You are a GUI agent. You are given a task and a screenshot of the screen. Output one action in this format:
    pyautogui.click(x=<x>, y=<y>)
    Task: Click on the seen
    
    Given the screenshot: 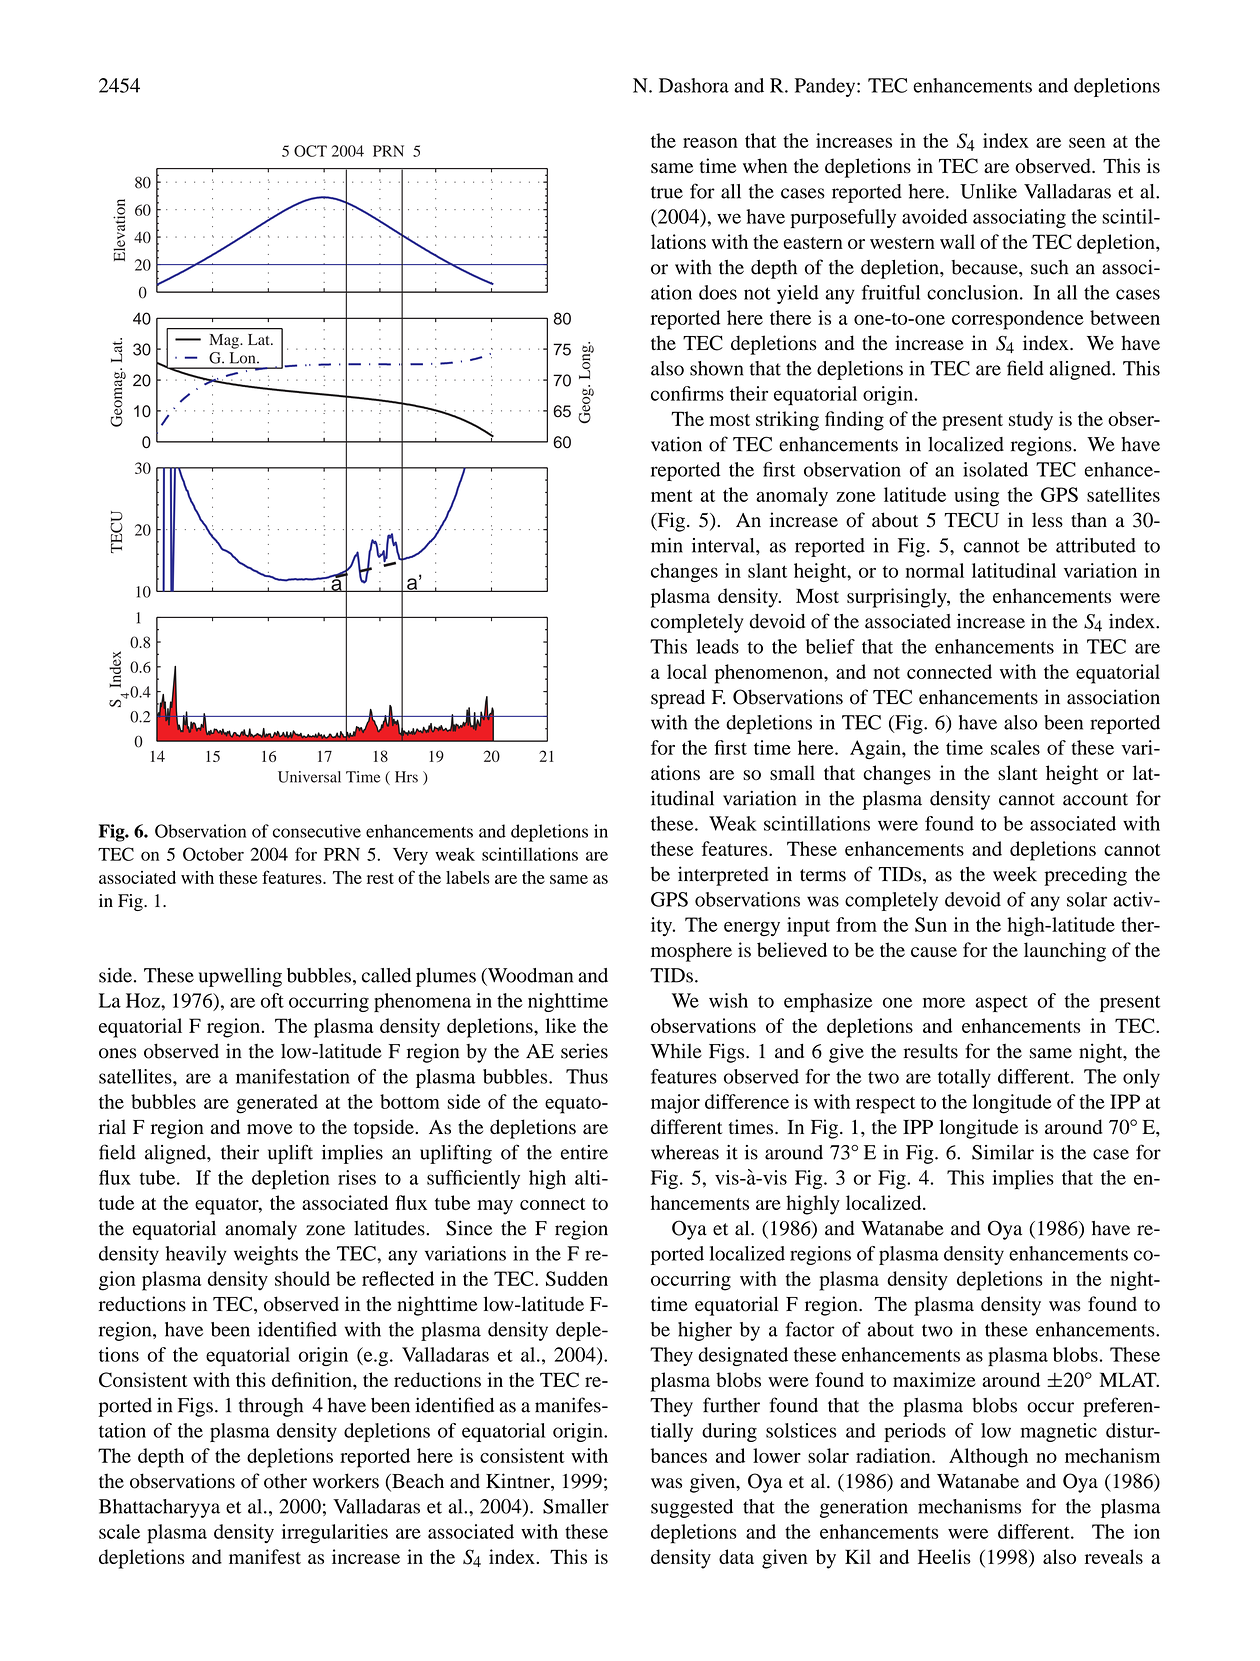 What is the action you would take?
    pyautogui.click(x=1087, y=143)
